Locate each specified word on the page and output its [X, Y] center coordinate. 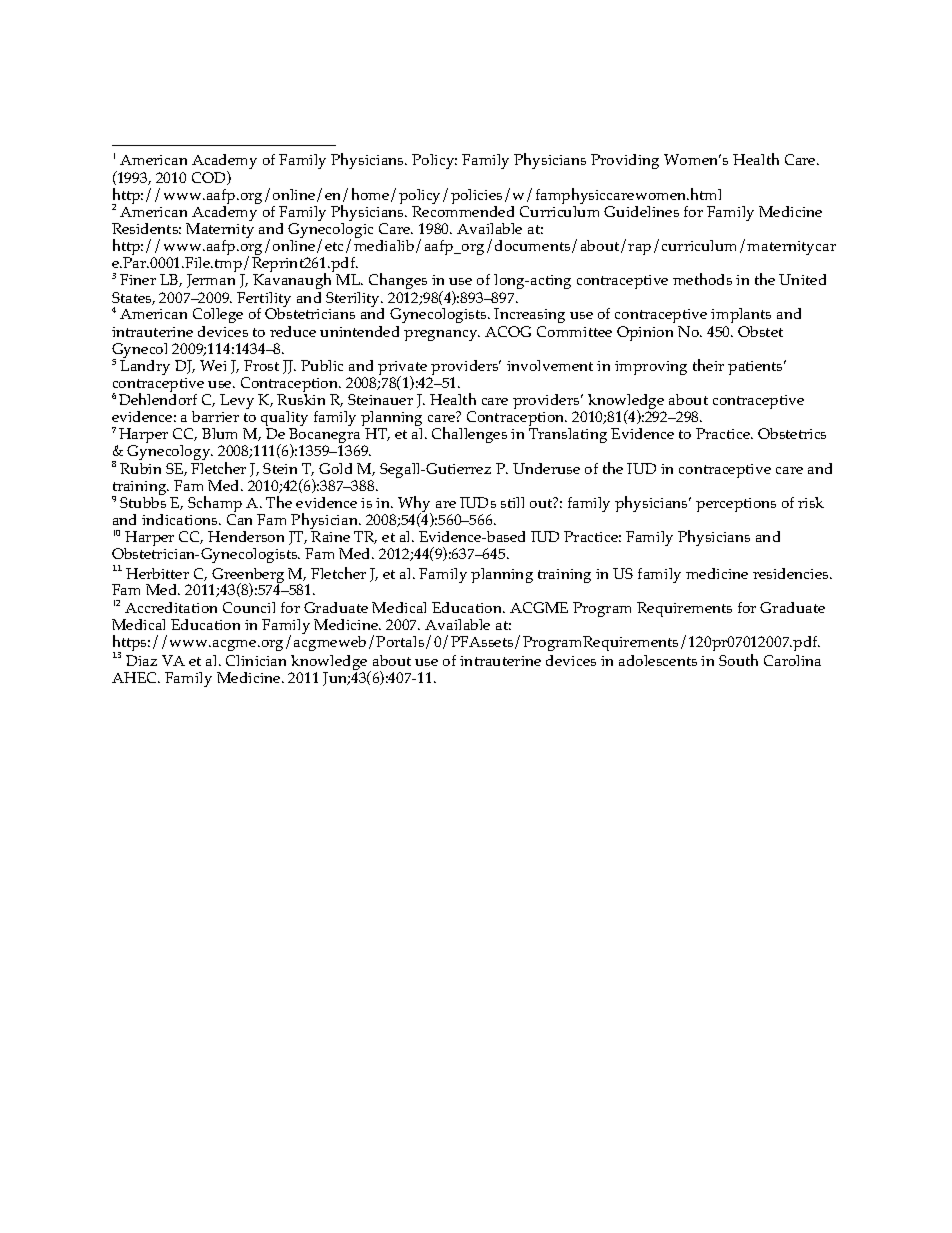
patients [756, 368]
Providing [625, 161]
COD [210, 178]
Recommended [463, 211]
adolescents [658, 660]
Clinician [256, 660]
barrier [215, 416]
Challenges [469, 435]
